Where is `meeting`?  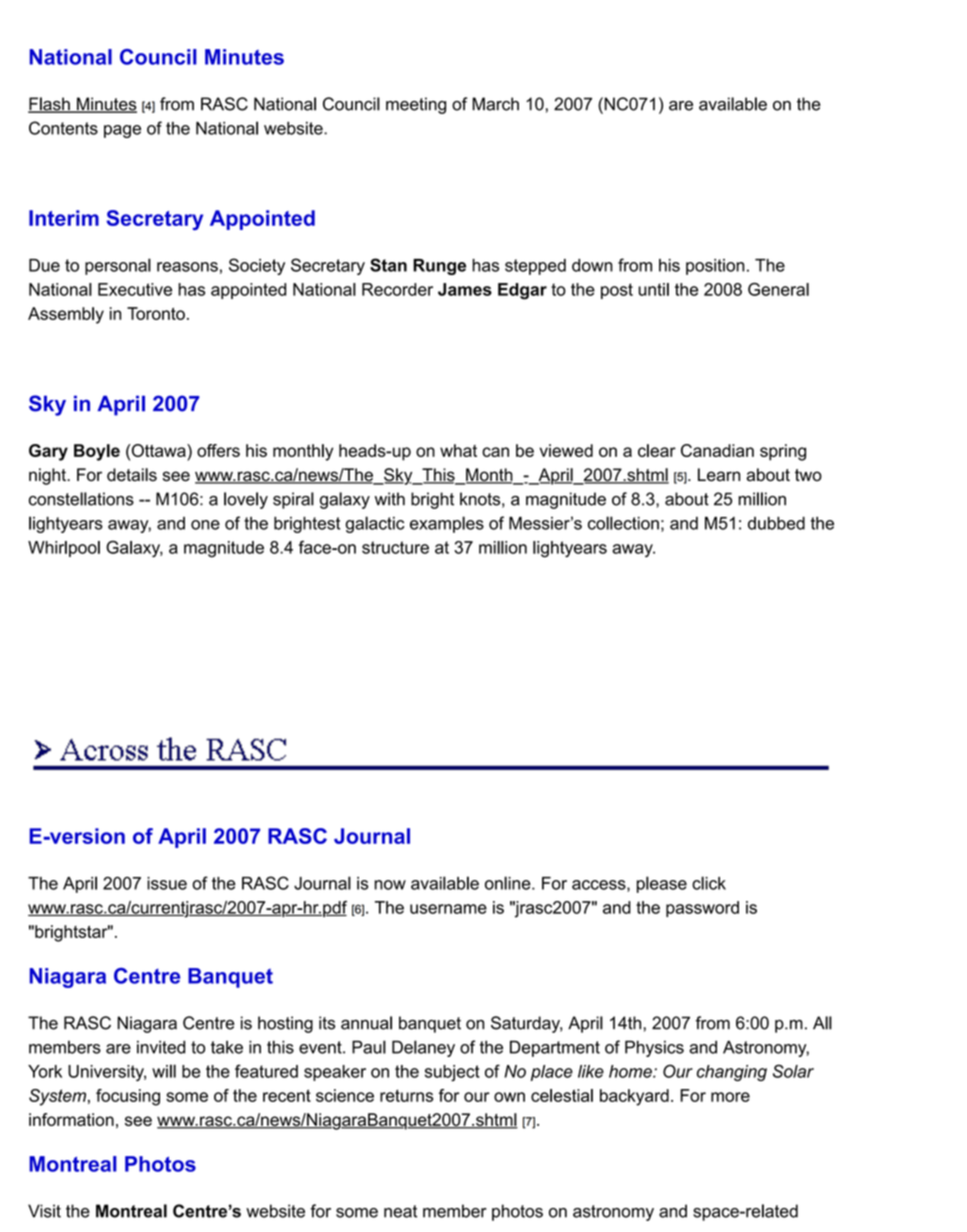
meeting is located at coordinates (416, 105).
